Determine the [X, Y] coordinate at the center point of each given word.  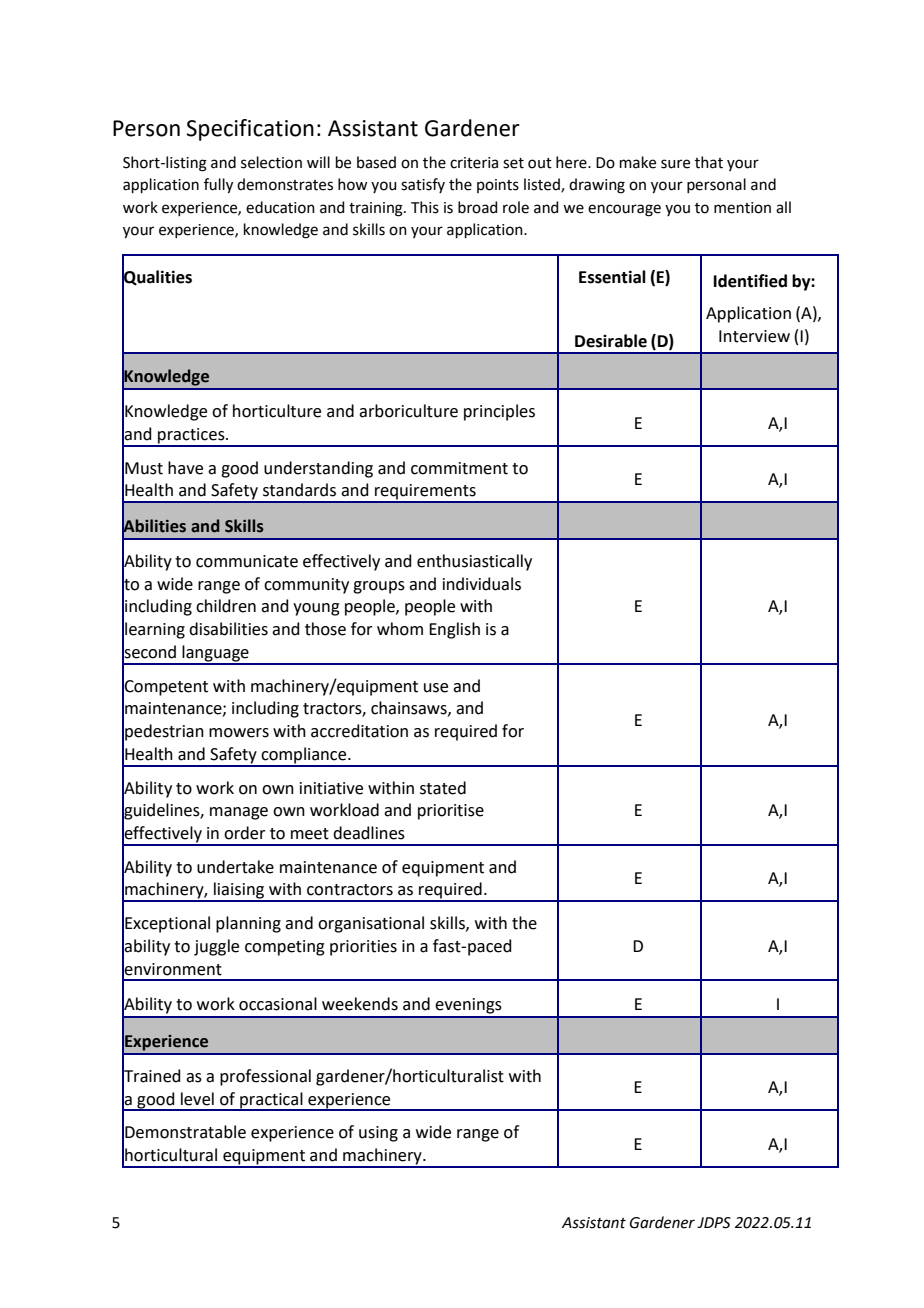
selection [271, 162]
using [378, 1134]
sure [675, 164]
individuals [482, 584]
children [226, 606]
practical [271, 1101]
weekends [360, 1004]
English [454, 630]
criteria [474, 163]
